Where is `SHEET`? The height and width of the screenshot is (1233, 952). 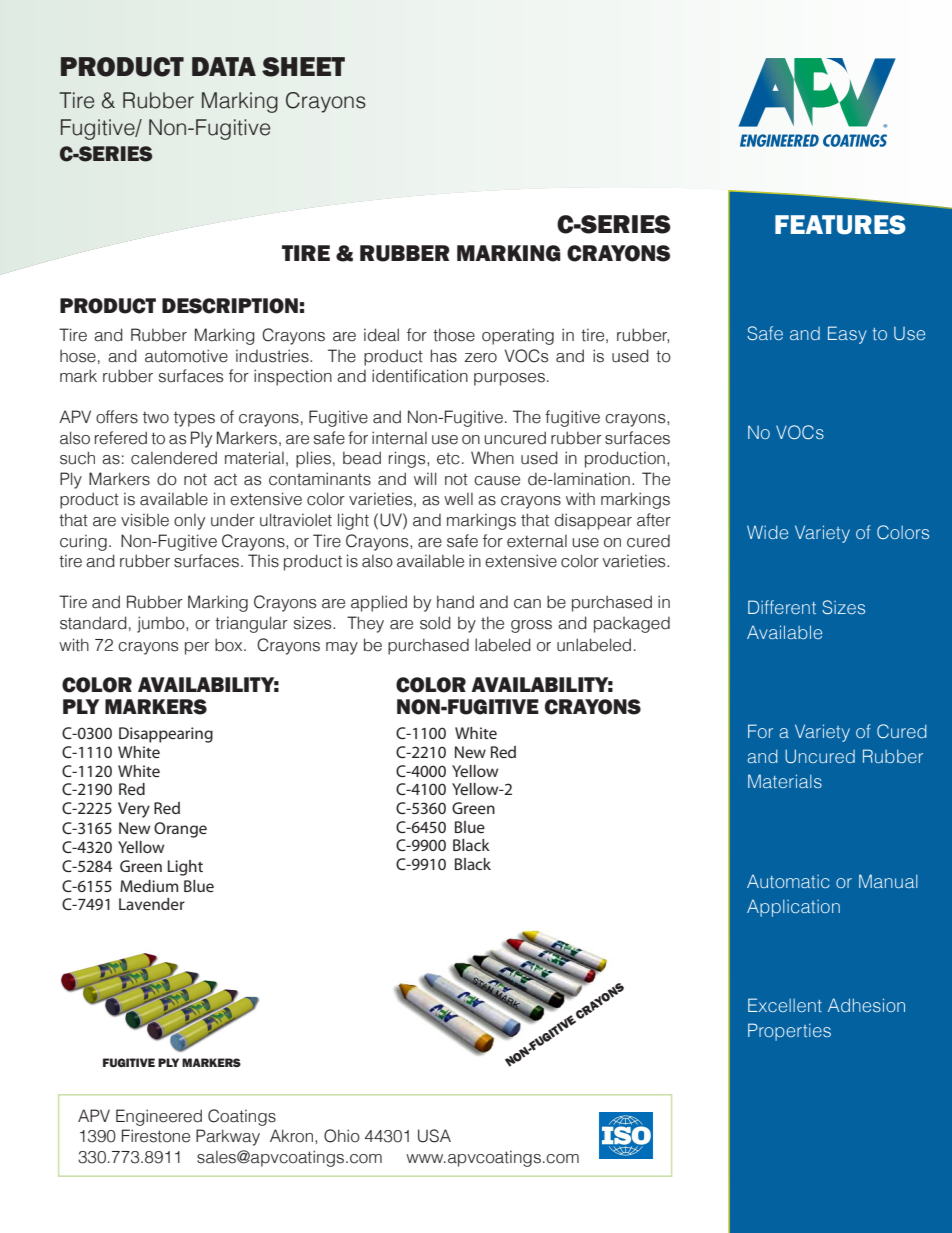
SHEET is located at coordinates (303, 67).
